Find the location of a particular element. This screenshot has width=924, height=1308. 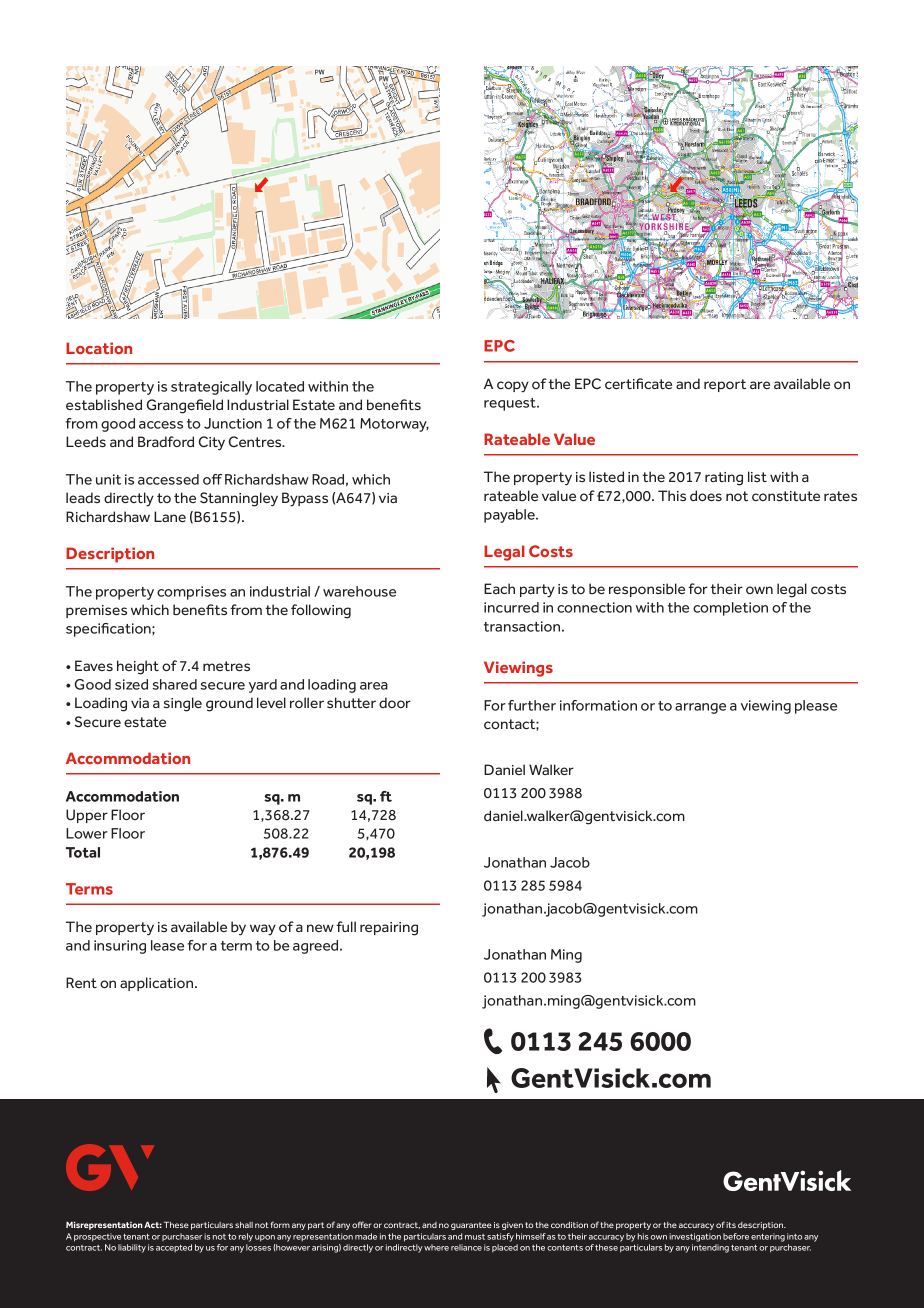

incurred is located at coordinates (511, 607).
